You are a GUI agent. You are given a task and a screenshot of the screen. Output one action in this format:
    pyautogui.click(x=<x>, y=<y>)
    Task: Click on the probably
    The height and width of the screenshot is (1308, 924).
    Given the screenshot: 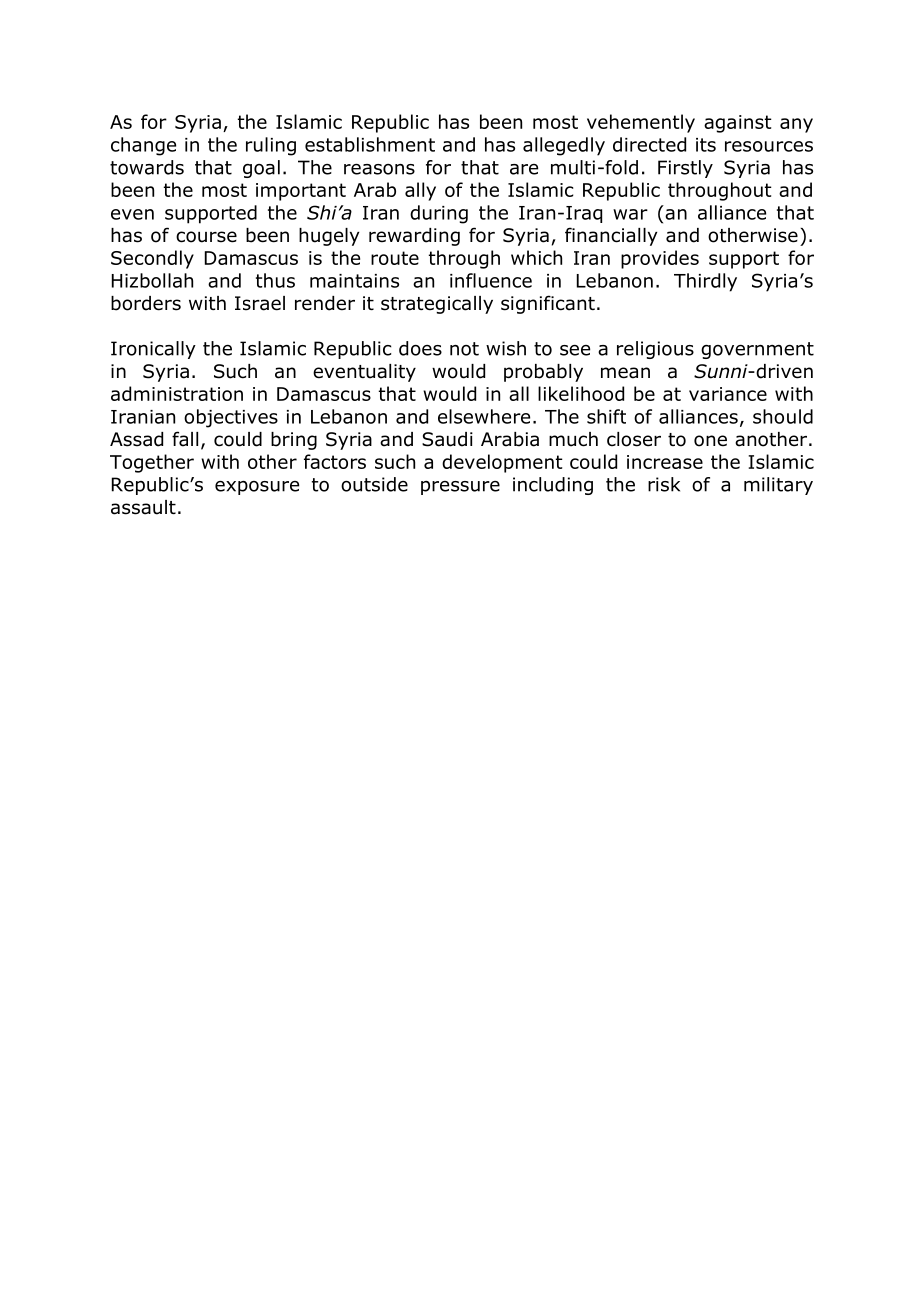 What is the action you would take?
    pyautogui.click(x=543, y=373)
